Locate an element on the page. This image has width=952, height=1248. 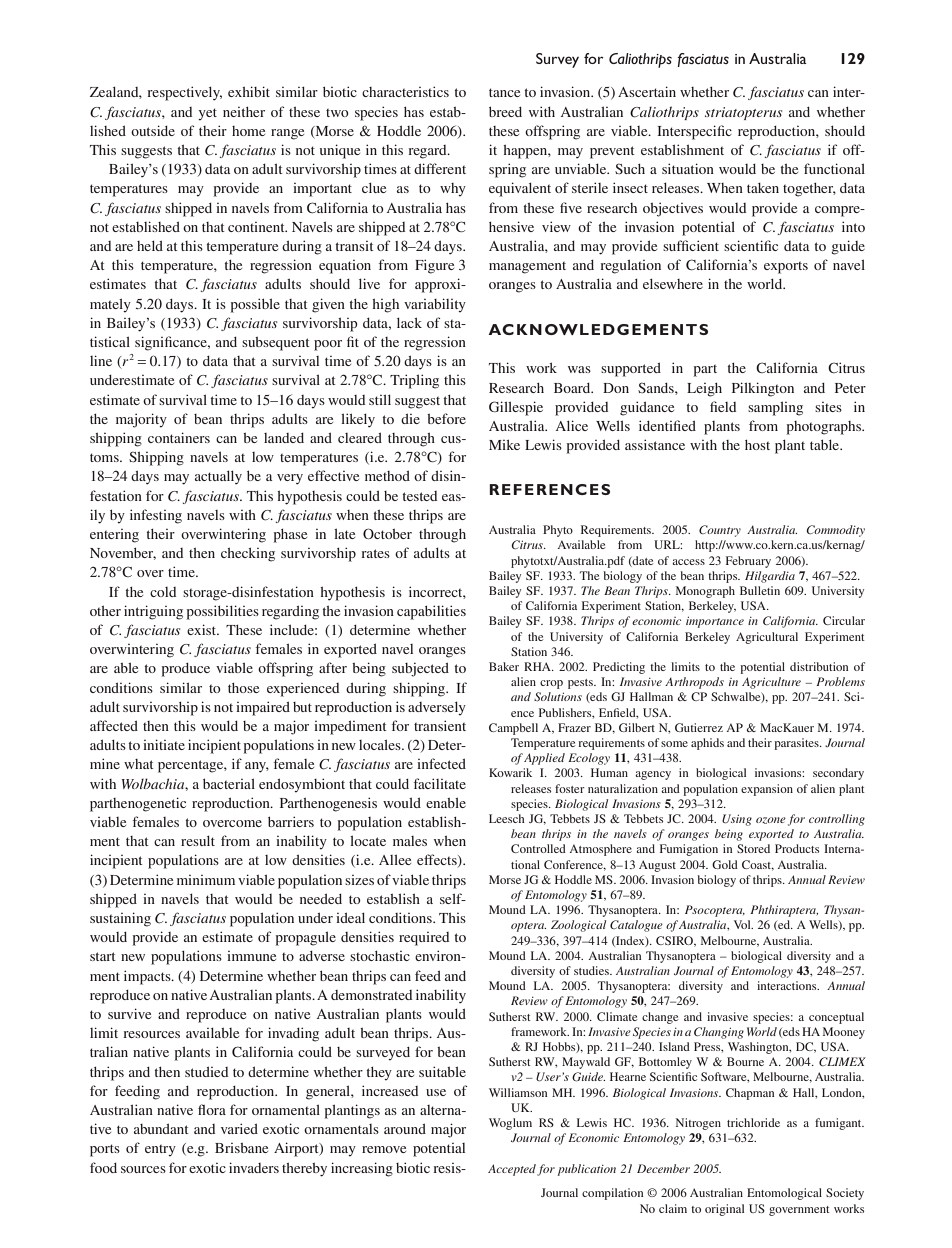
Accepted is located at coordinates (512, 1170).
